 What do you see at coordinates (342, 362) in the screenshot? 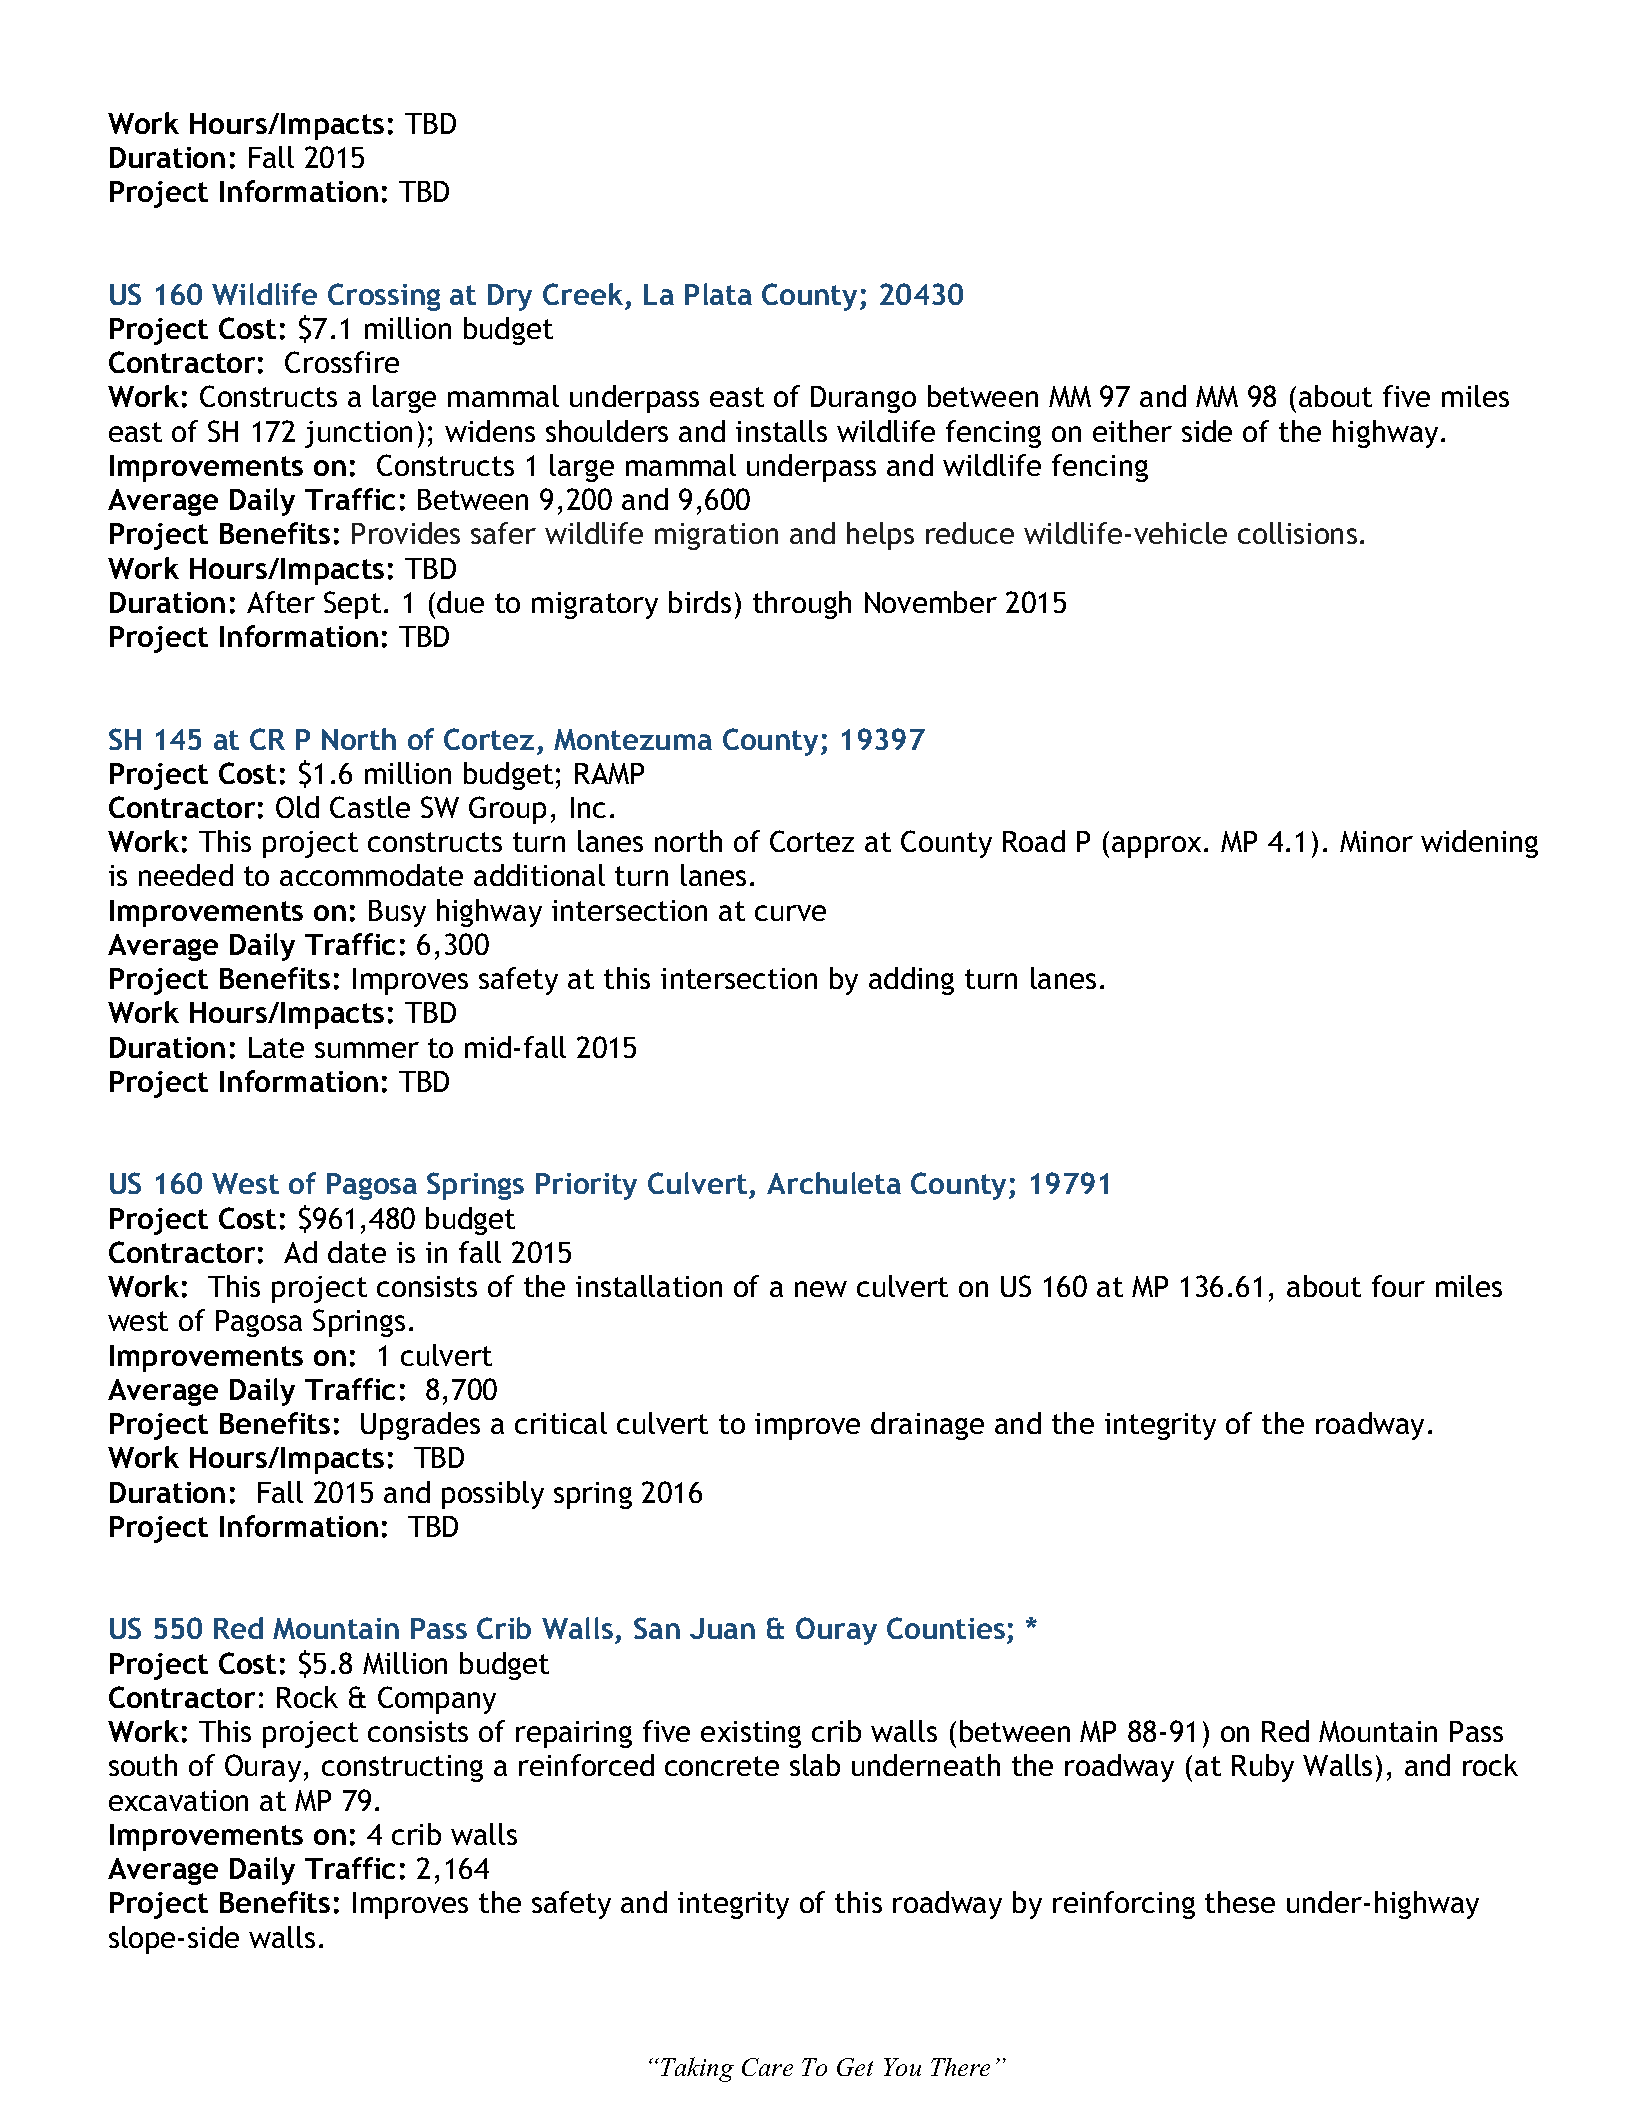
I see `Crossfire` at bounding box center [342, 362].
